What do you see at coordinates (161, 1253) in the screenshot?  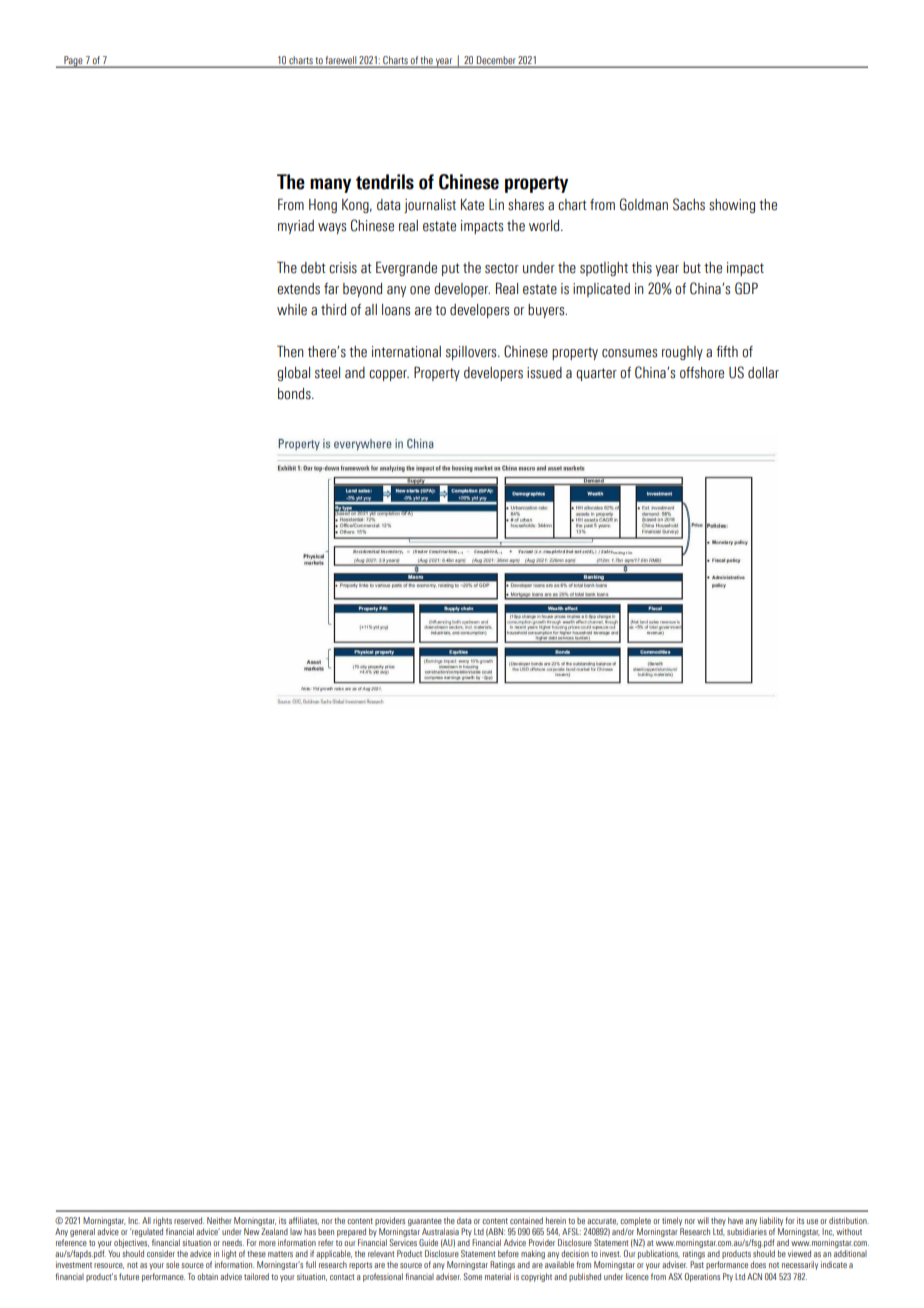 I see `consider` at bounding box center [161, 1253].
